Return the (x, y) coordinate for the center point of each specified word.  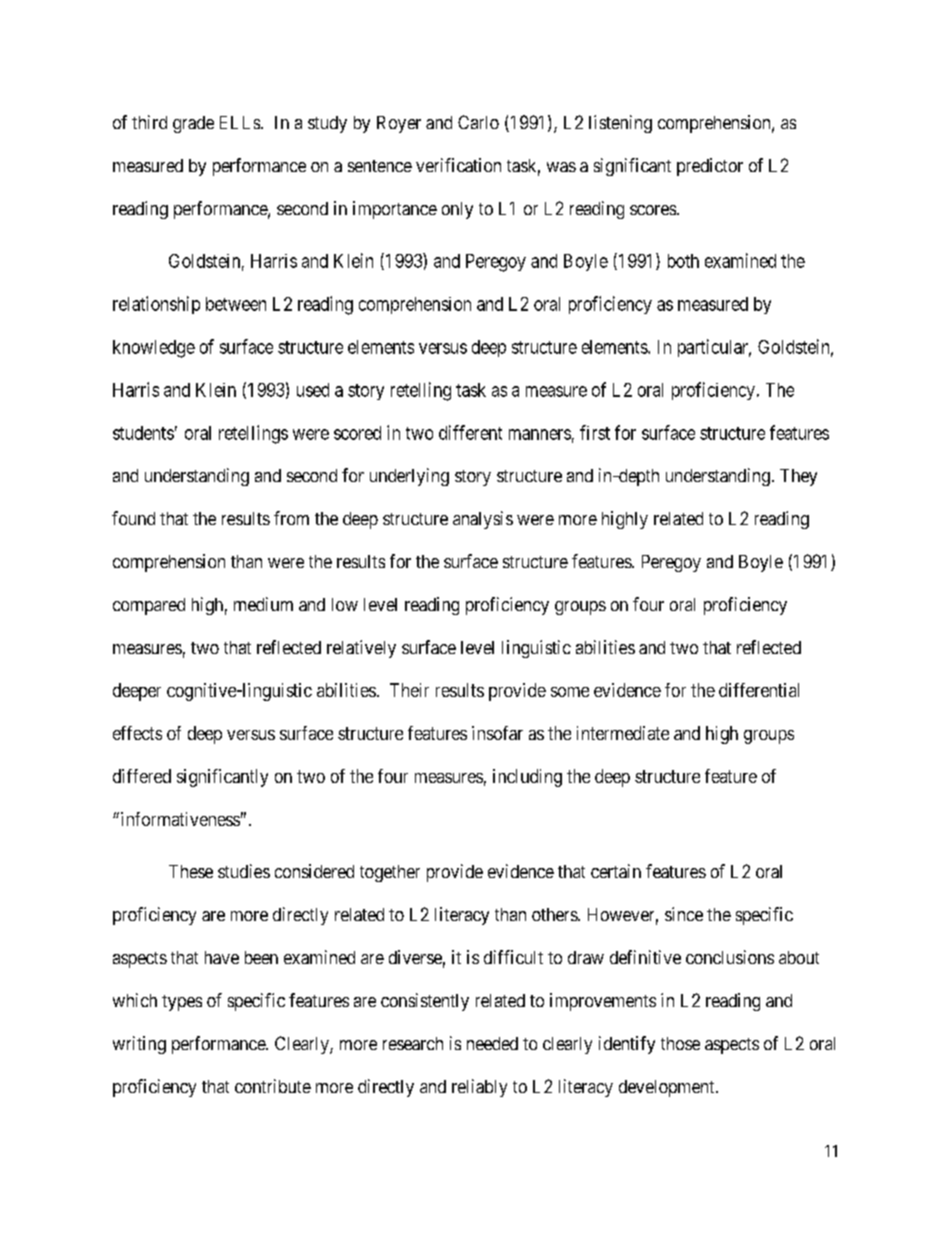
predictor (710, 167)
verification (458, 165)
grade (193, 124)
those (680, 1043)
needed (492, 1043)
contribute (273, 1086)
